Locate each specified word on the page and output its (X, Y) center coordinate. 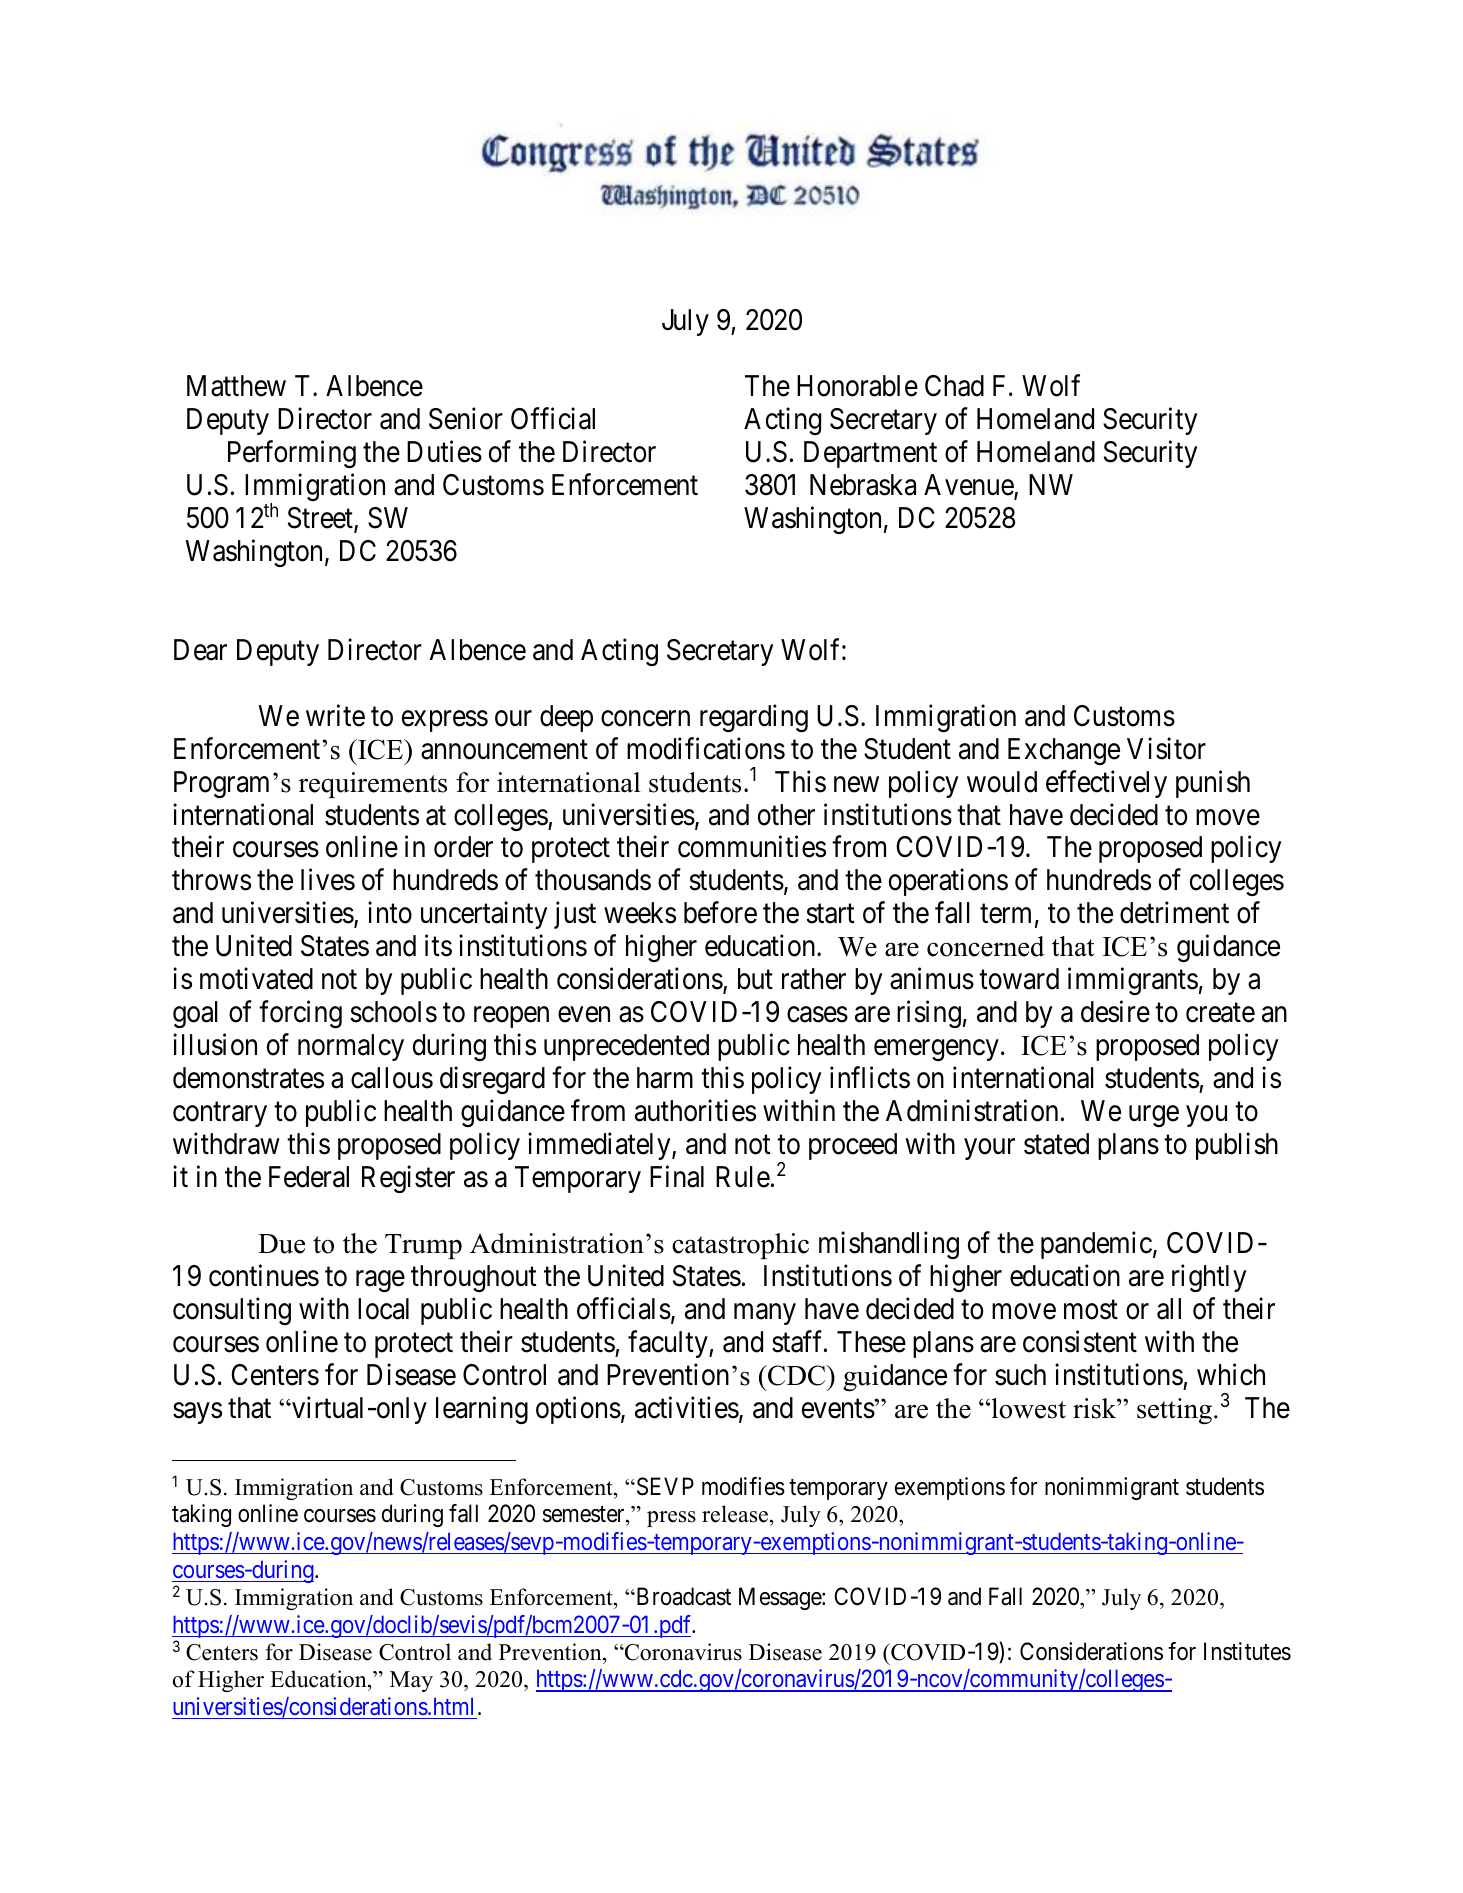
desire (1115, 1012)
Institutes (1247, 1651)
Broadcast (682, 1596)
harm (665, 1078)
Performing (292, 454)
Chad (954, 386)
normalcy (351, 1047)
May (411, 1681)
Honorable (857, 386)
